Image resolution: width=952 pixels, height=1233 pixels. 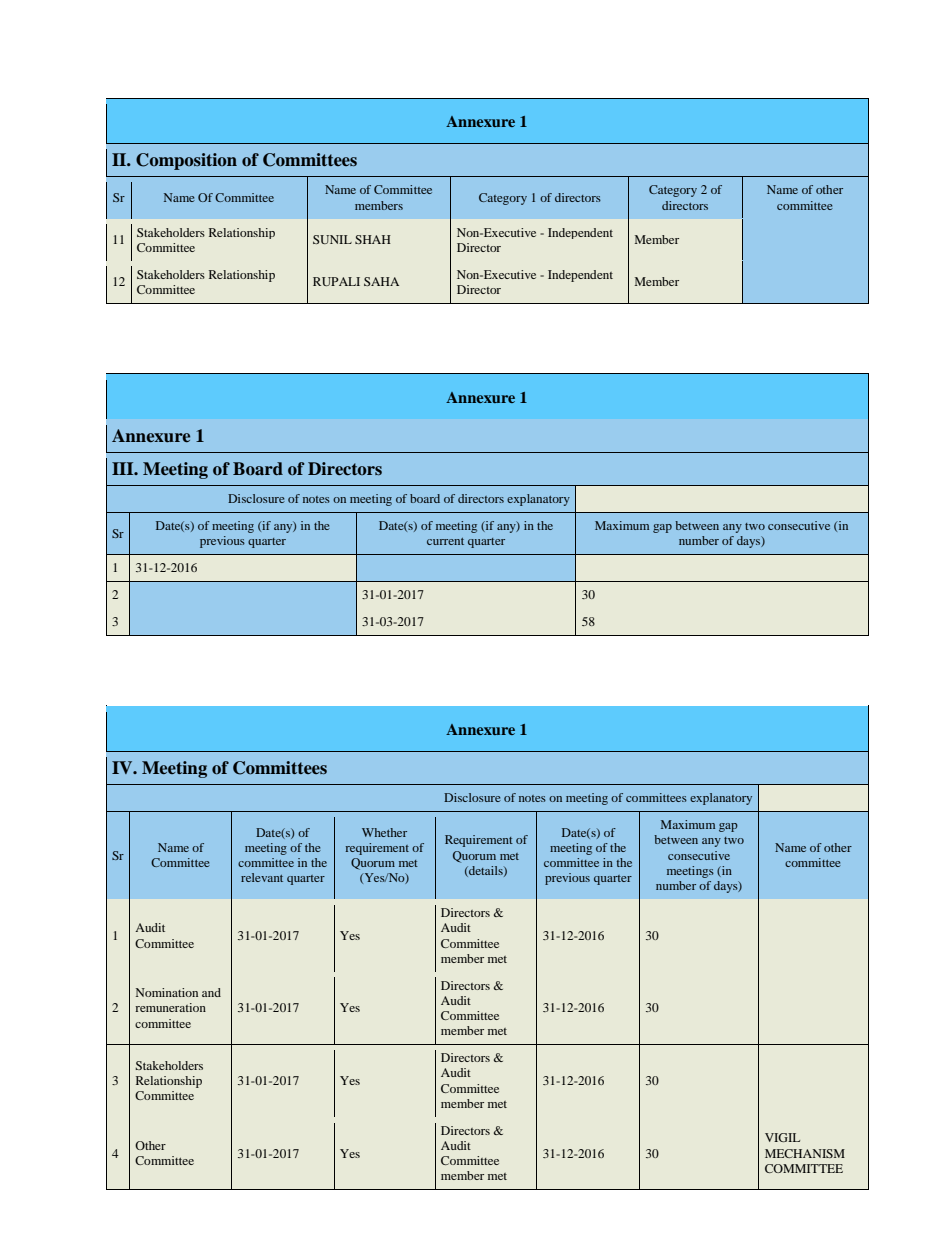 I want to click on current, so click(x=445, y=541).
